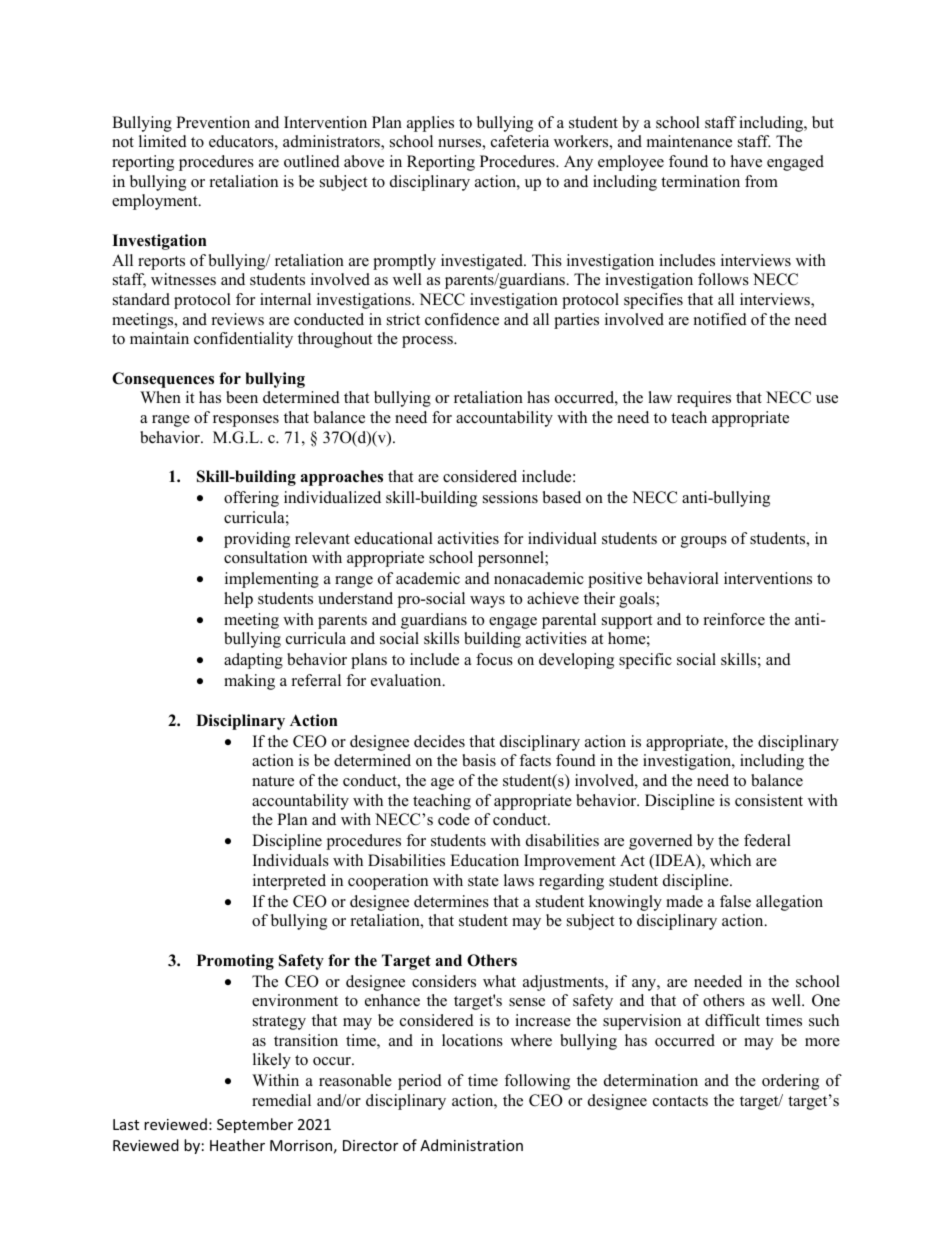 This screenshot has height=1233, width=952. I want to click on have, so click(746, 161).
